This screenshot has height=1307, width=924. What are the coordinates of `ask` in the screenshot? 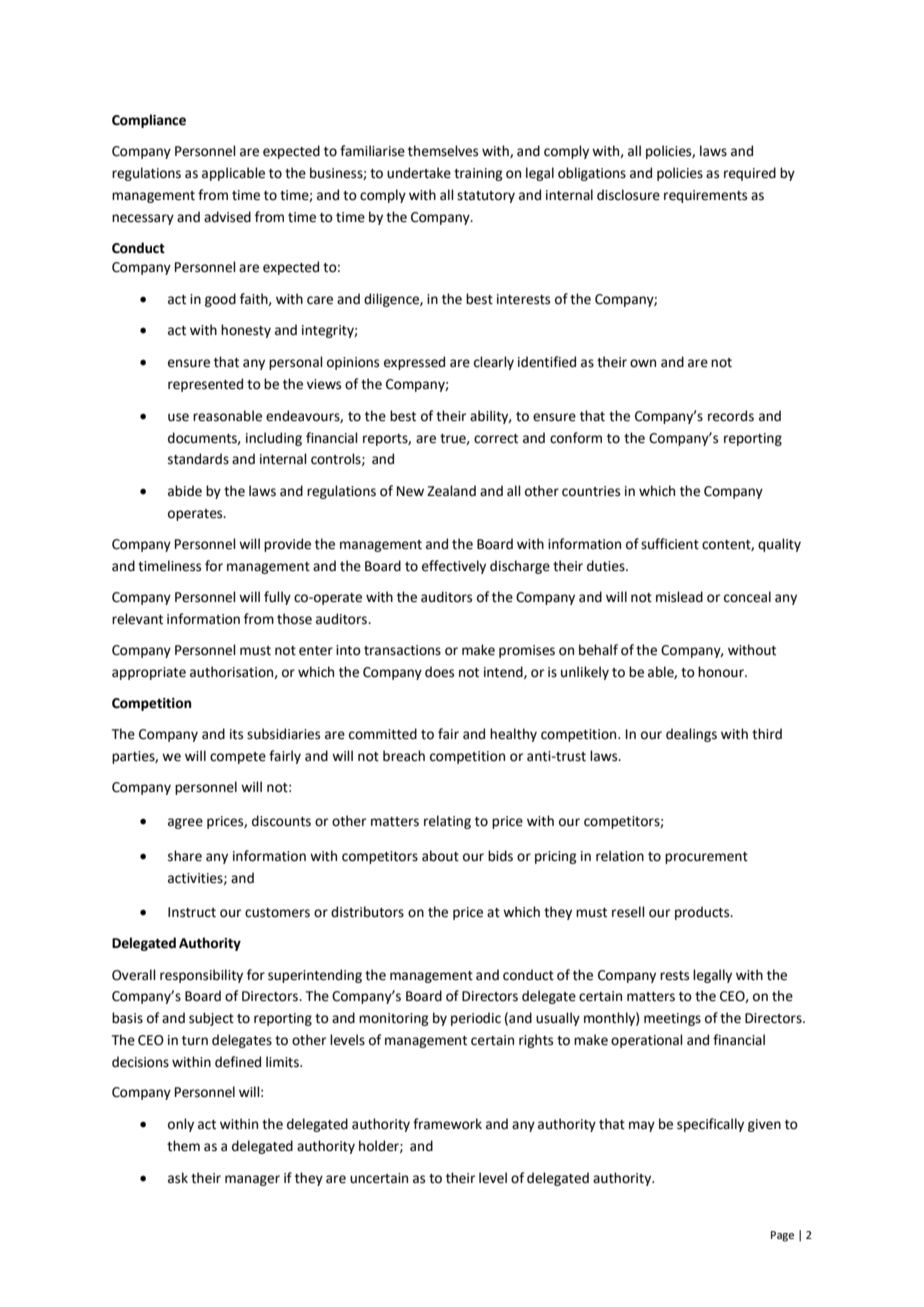 It's located at (178, 1178).
